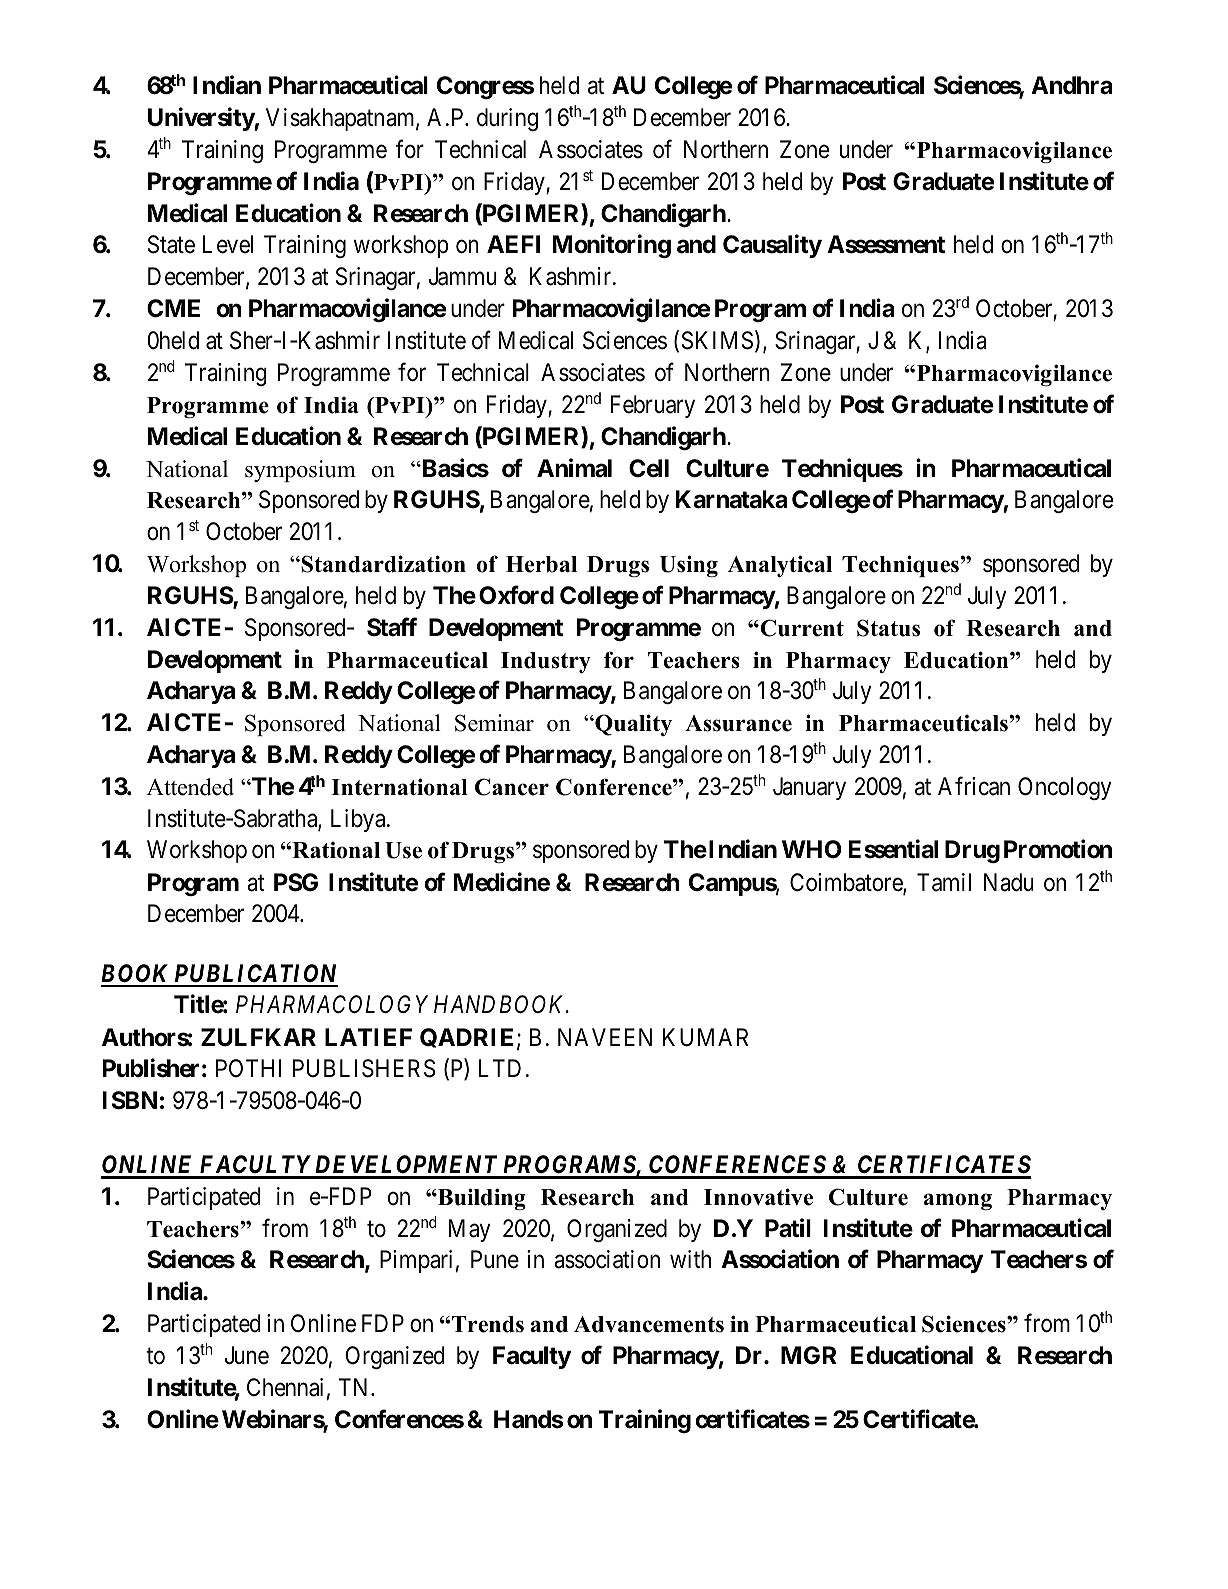  I want to click on PSG, so click(296, 882).
